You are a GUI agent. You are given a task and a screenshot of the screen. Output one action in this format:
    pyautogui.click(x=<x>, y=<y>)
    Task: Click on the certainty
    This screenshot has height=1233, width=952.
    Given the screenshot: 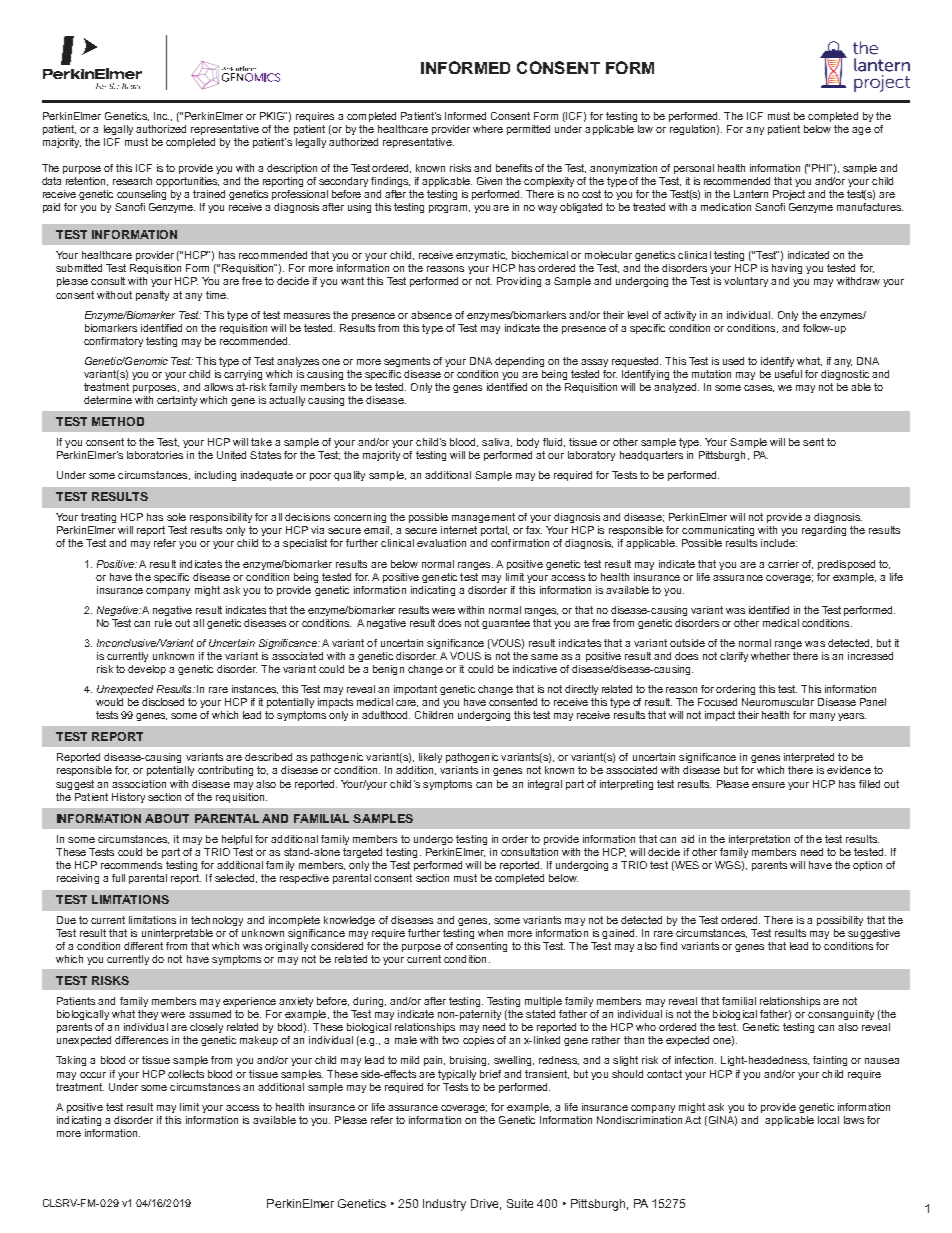 What is the action you would take?
    pyautogui.click(x=177, y=401)
